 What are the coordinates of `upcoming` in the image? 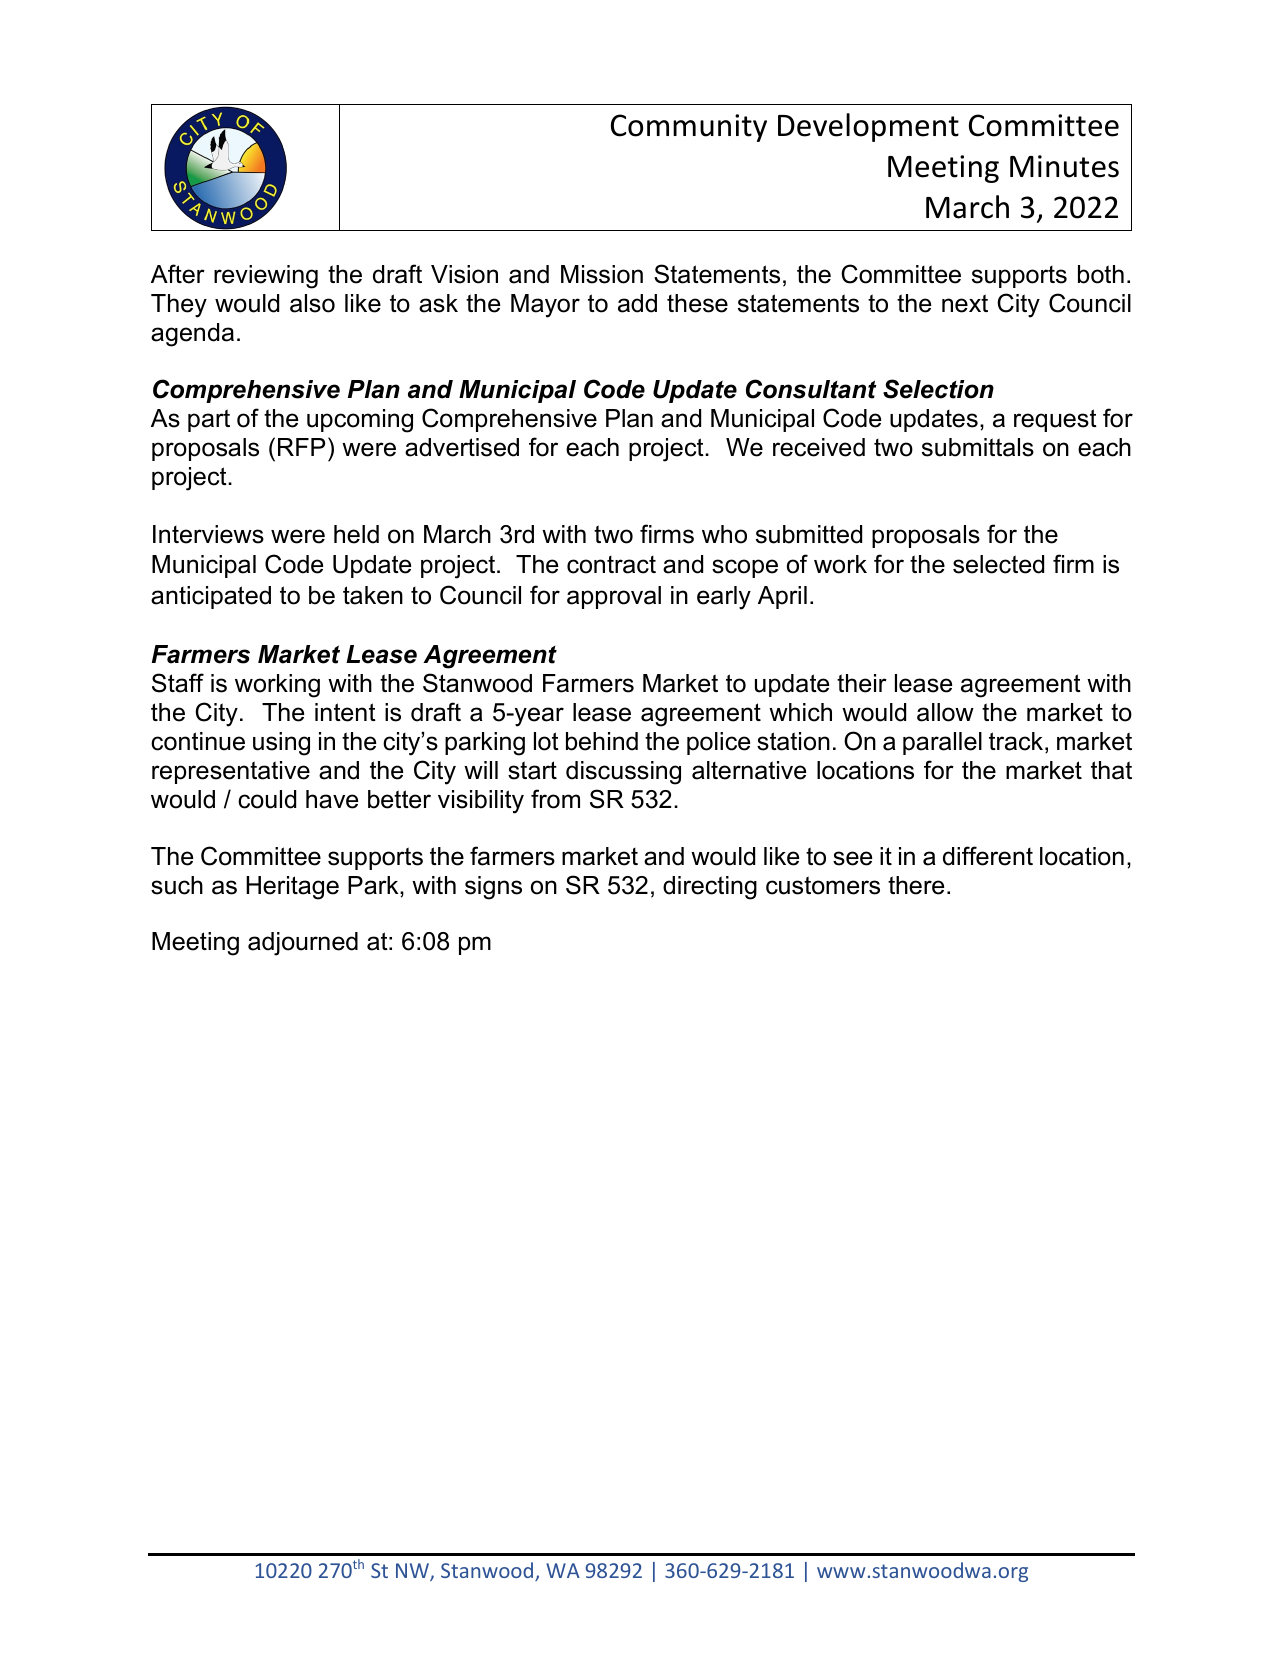 It's located at (360, 421).
